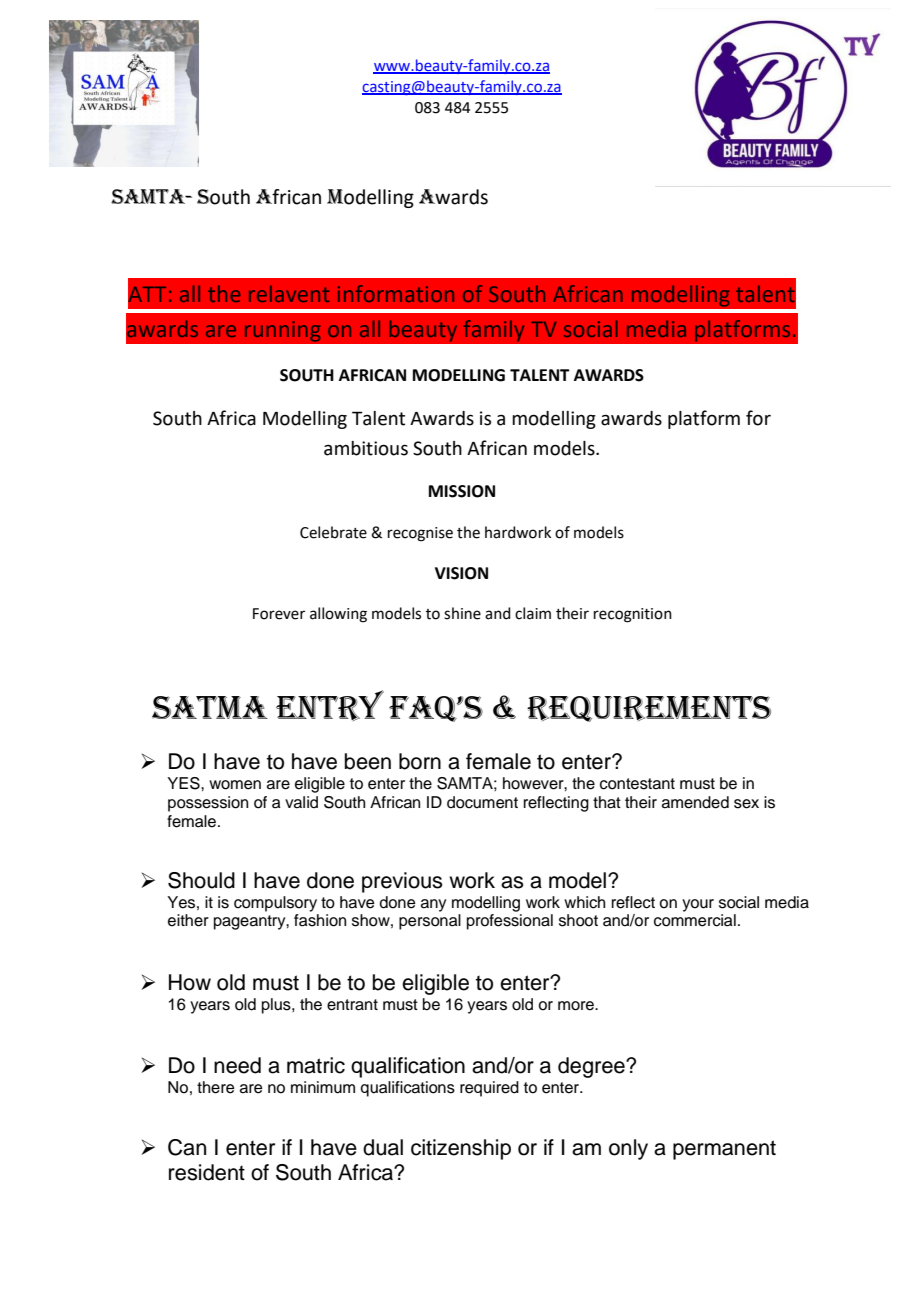  Describe the element at coordinates (207, 1172) in the screenshot. I see `resident` at that location.
